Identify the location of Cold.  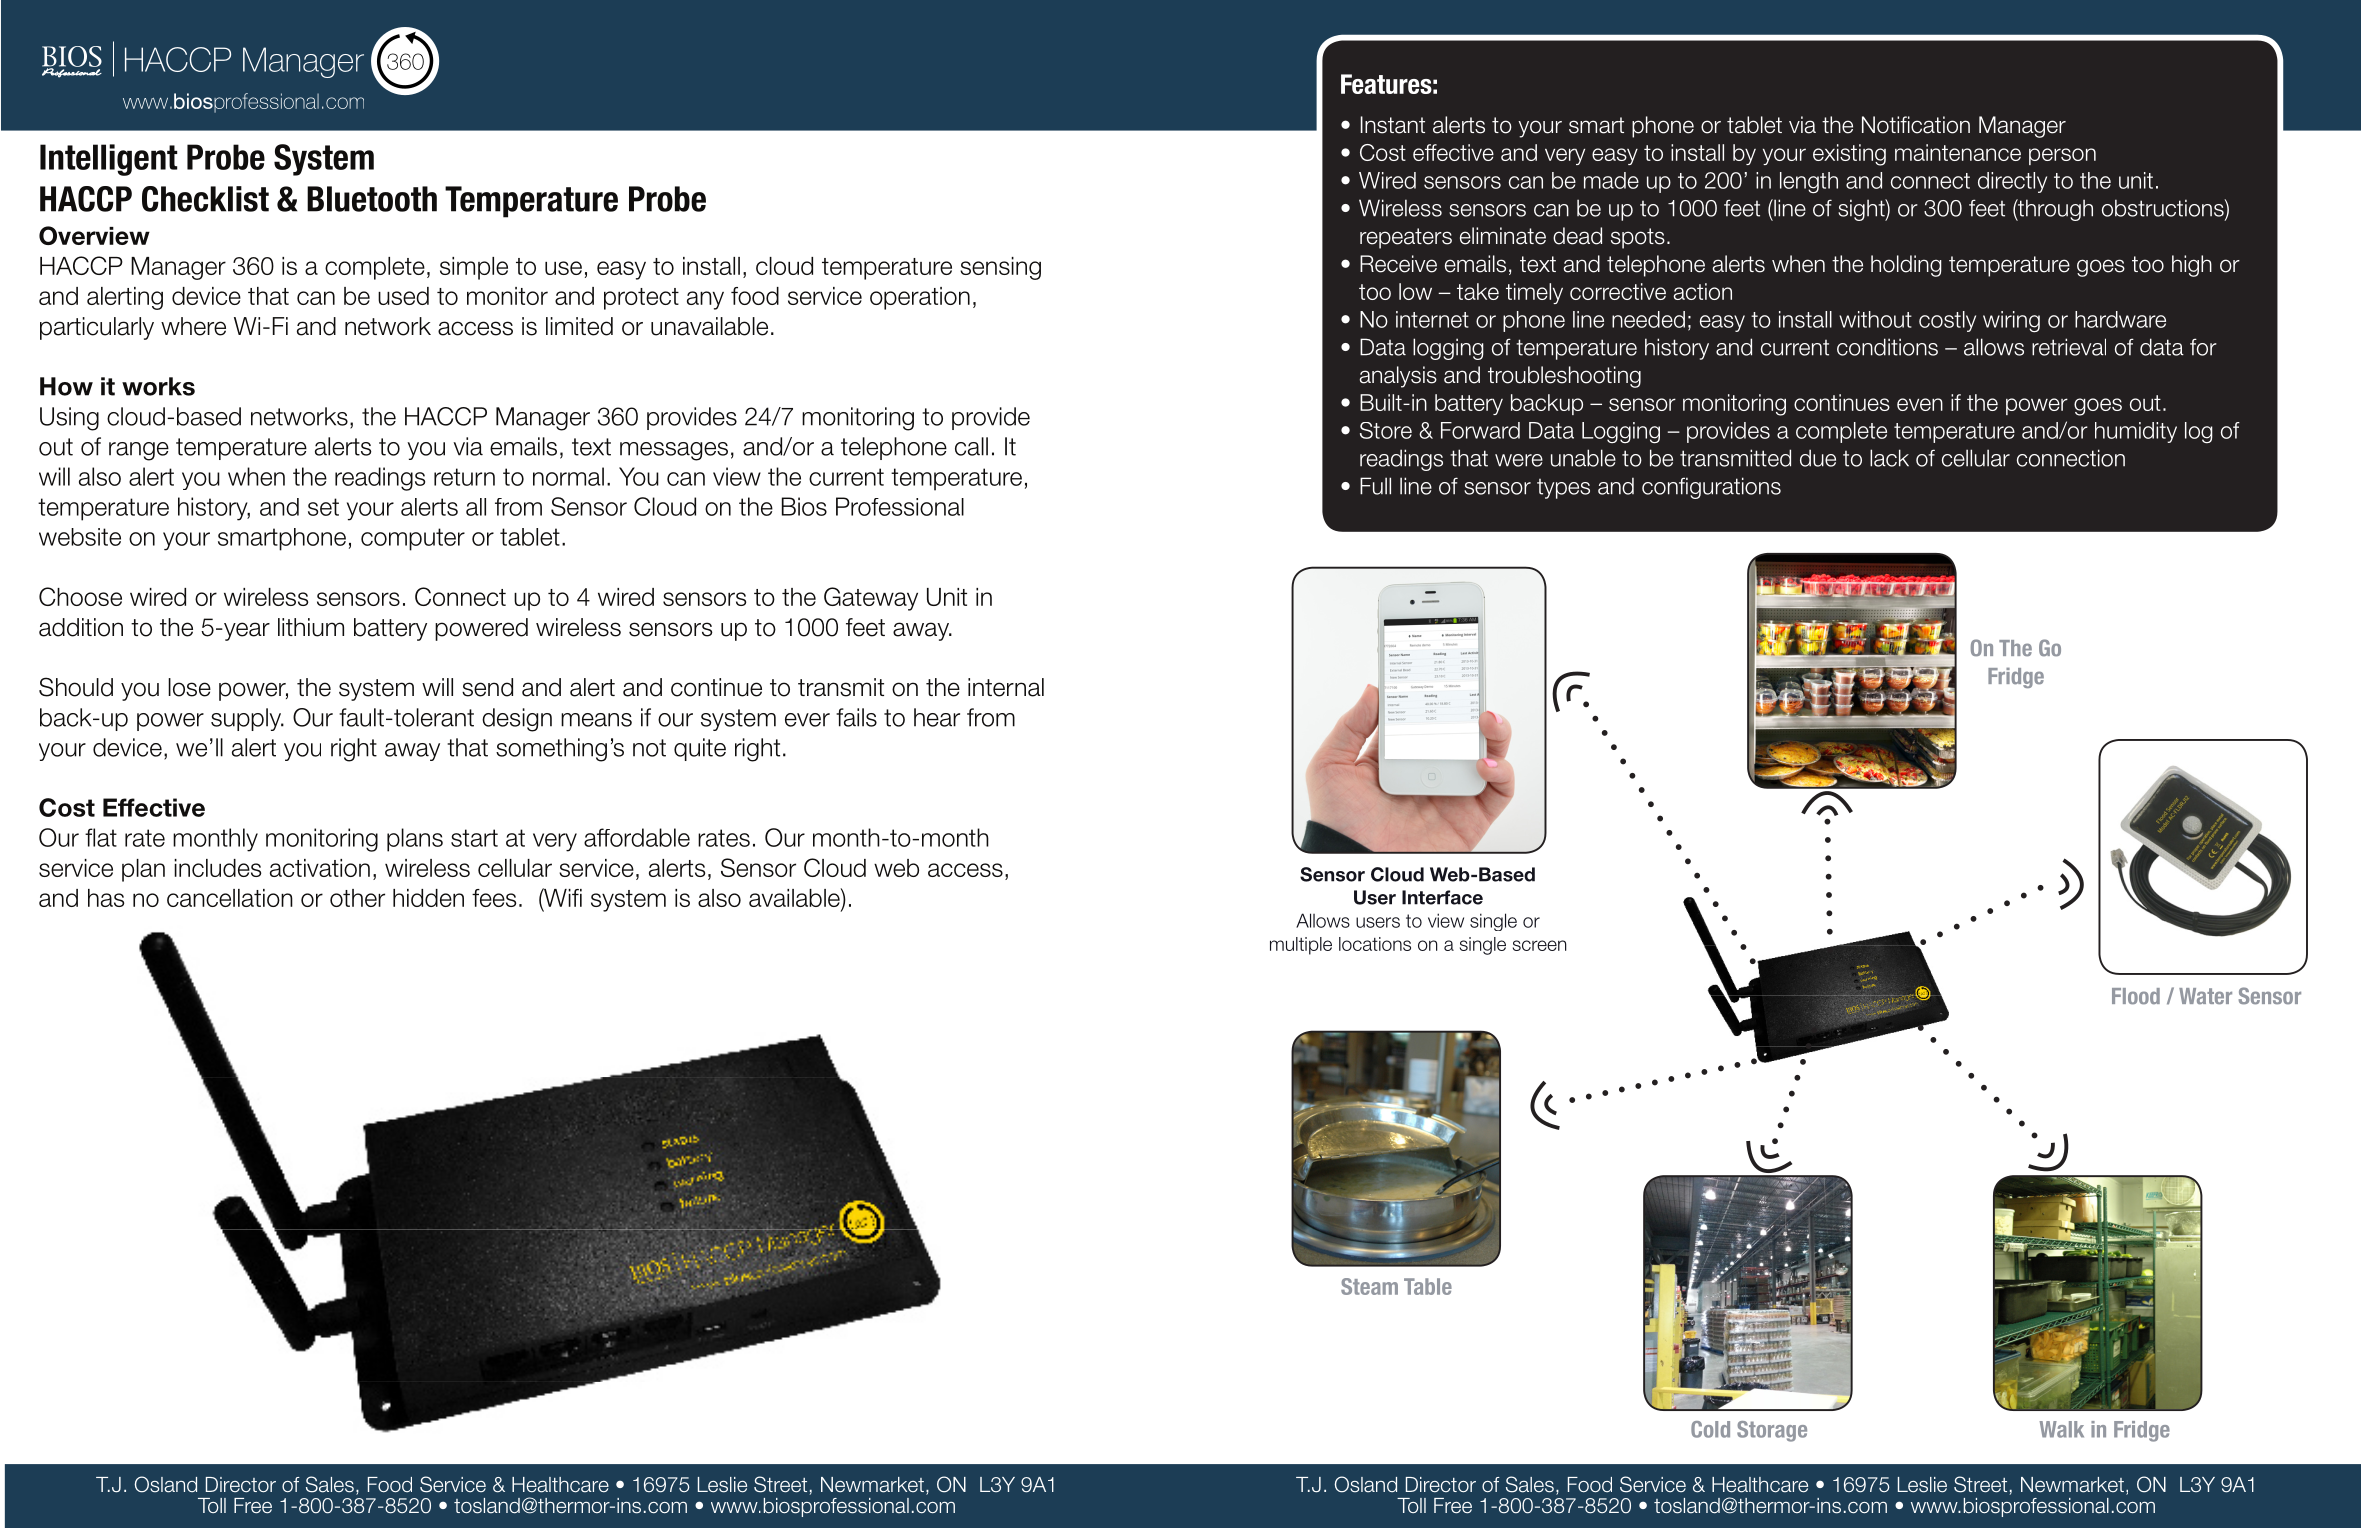
(1710, 1429).
